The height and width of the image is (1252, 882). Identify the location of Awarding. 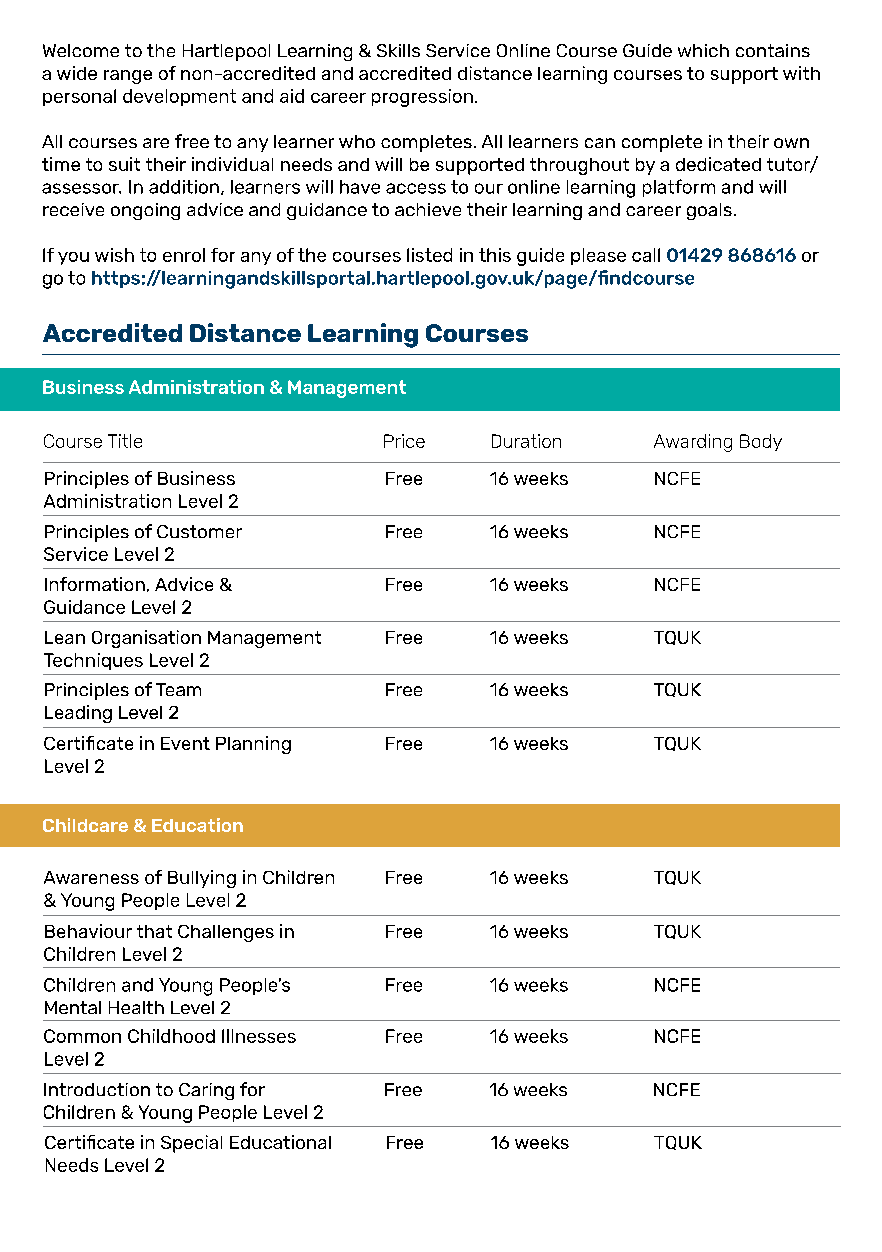
(693, 443).
